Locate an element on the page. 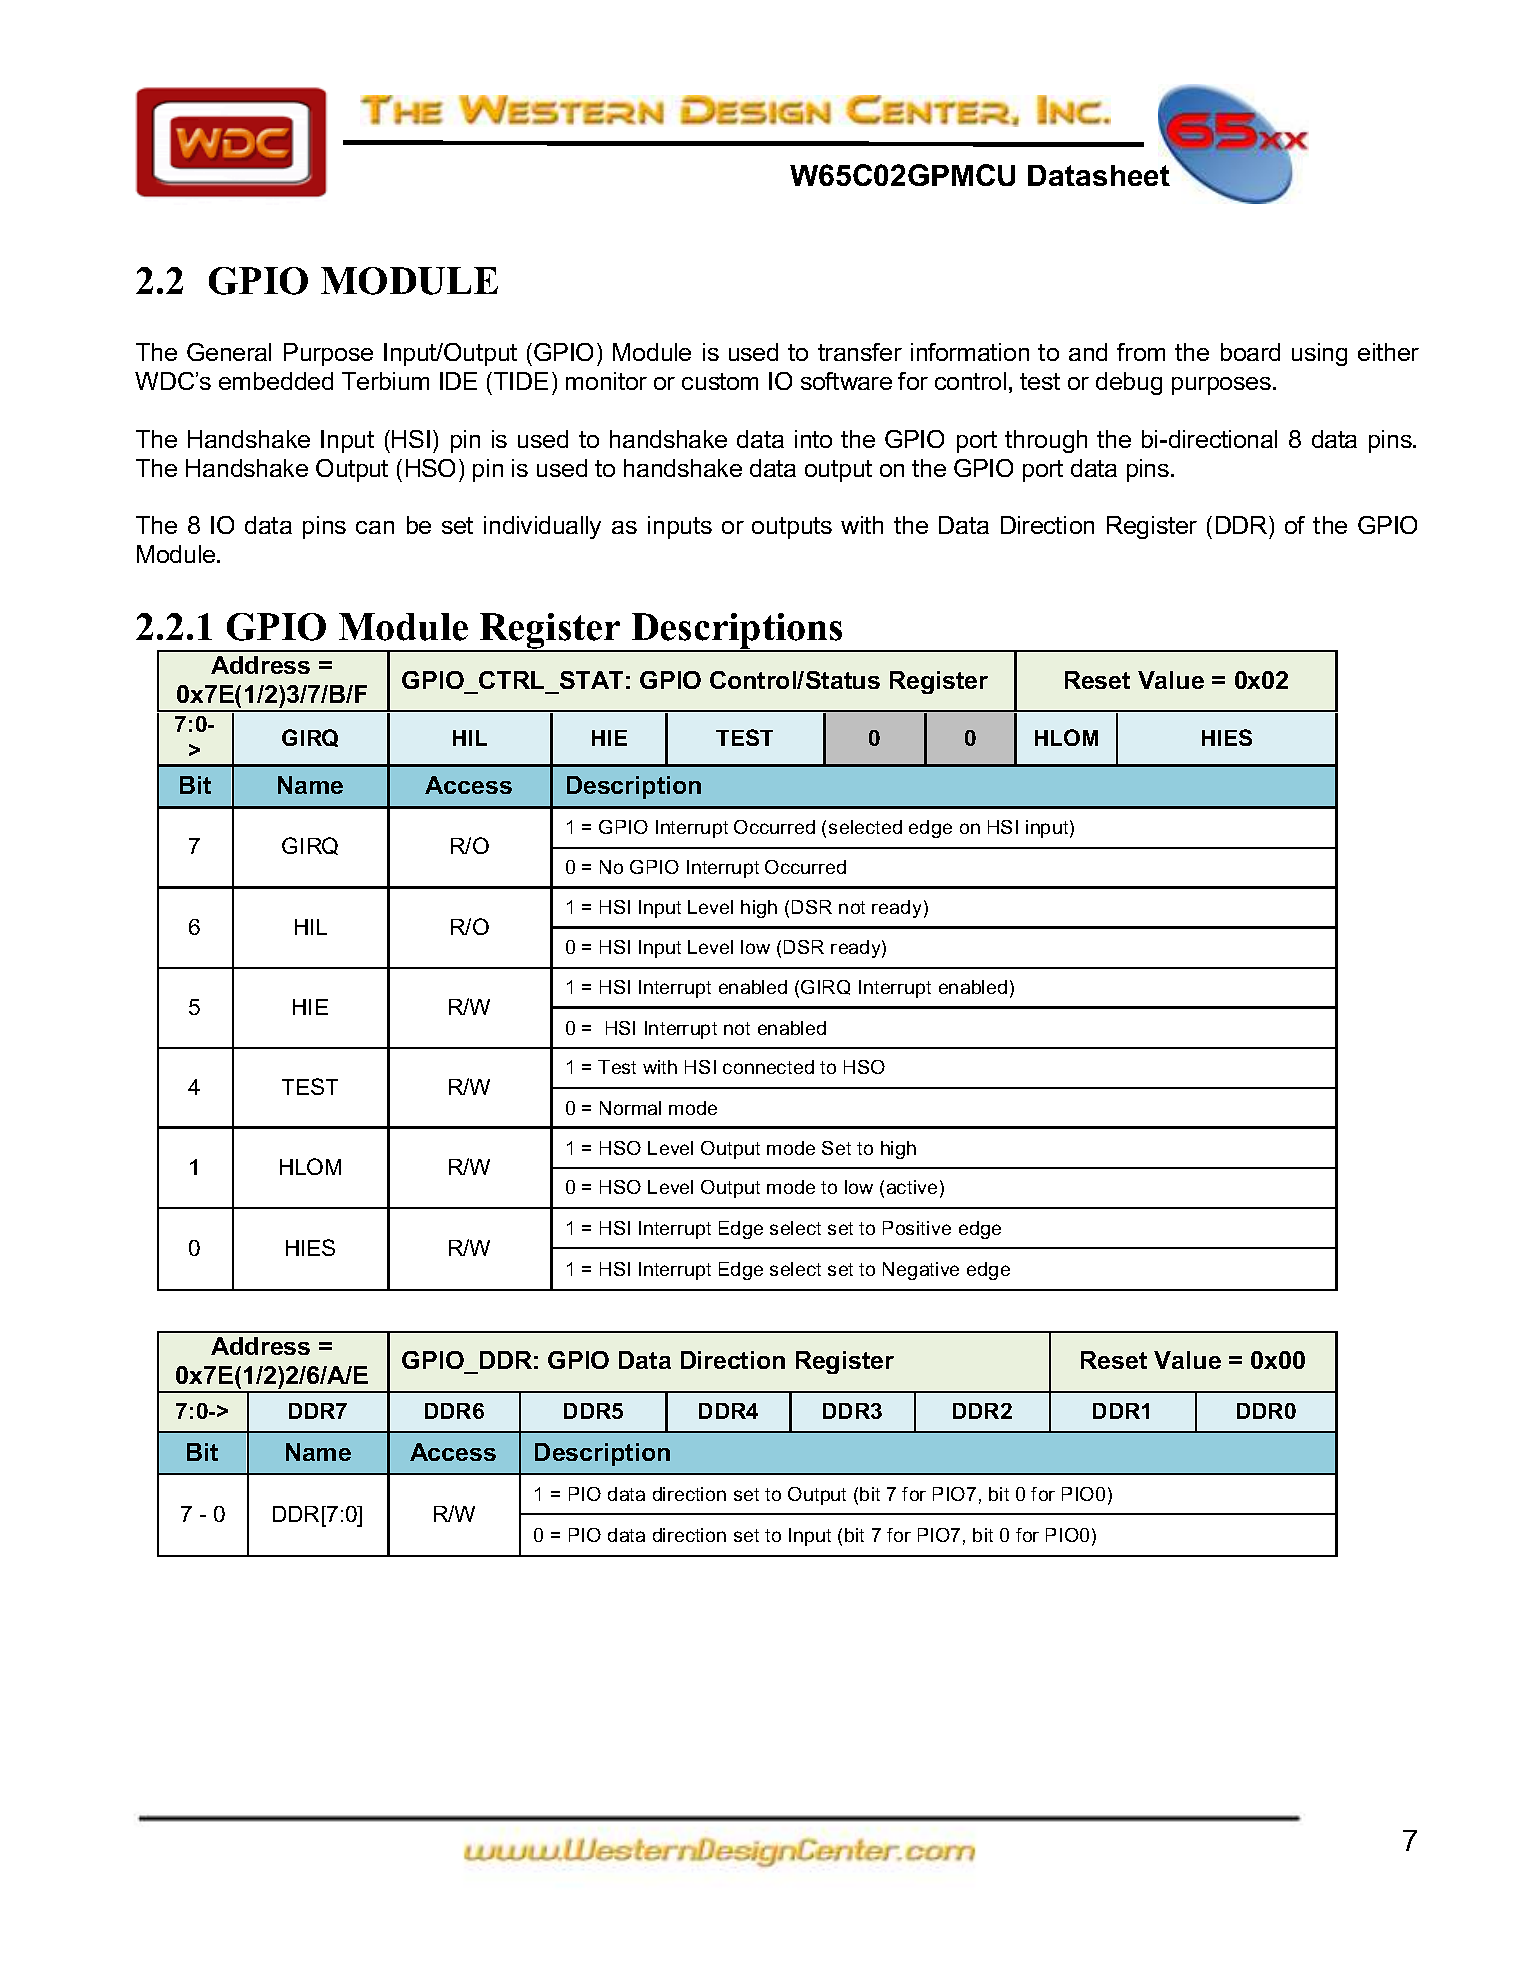 This image has width=1531, height=1982. active is located at coordinates (912, 1187).
